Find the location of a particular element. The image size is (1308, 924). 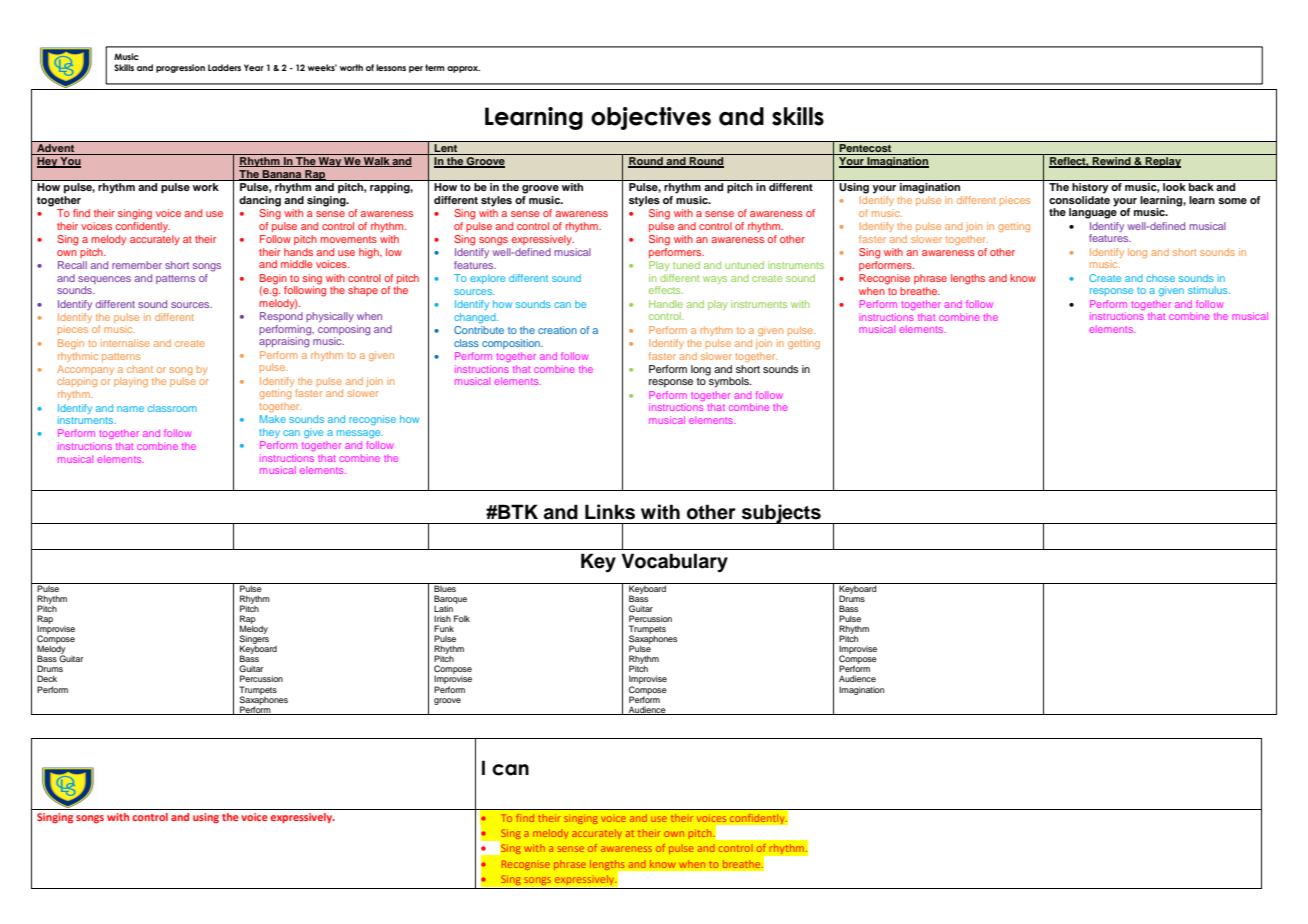

Links is located at coordinates (610, 512).
